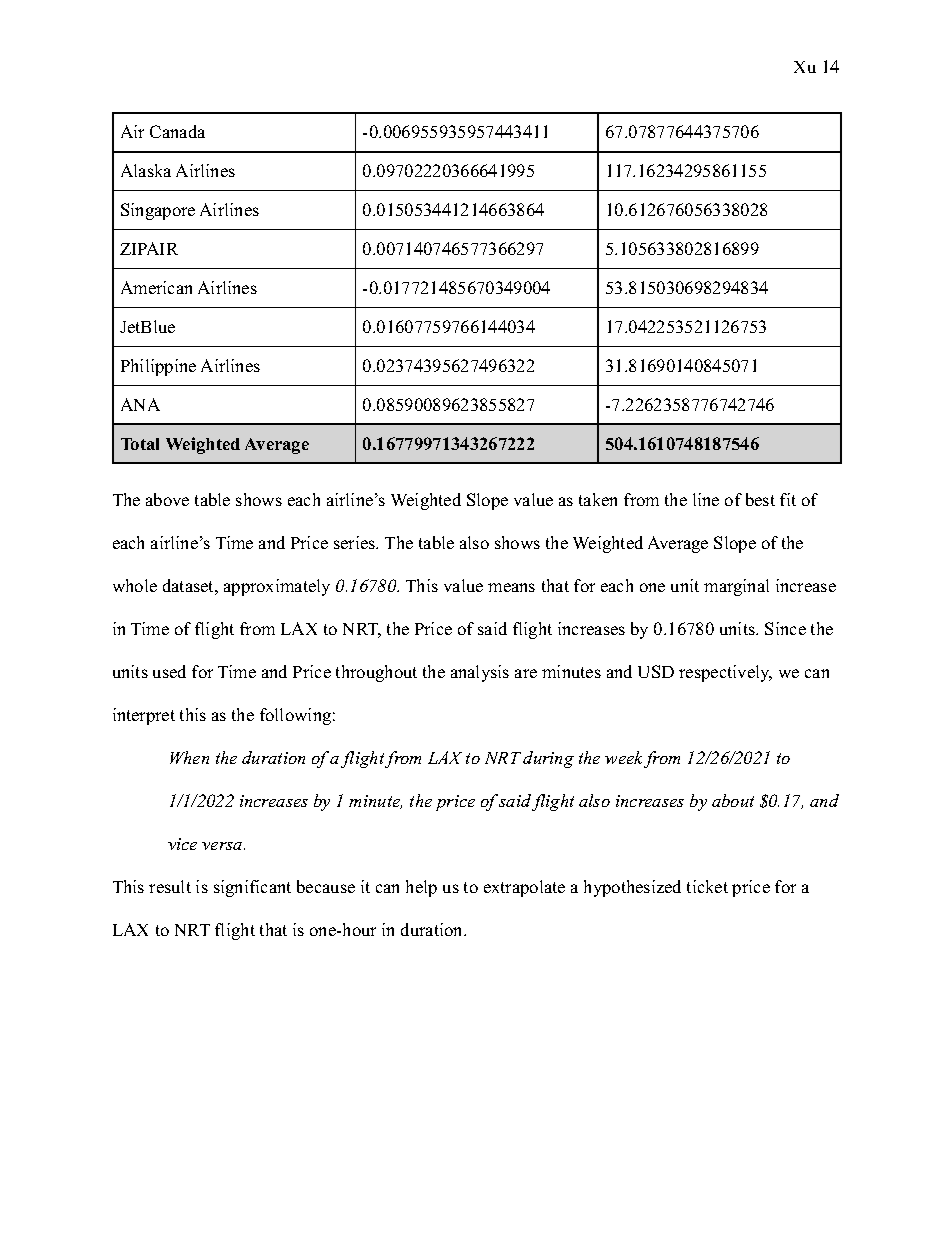  What do you see at coordinates (760, 499) in the screenshot?
I see `best` at bounding box center [760, 499].
